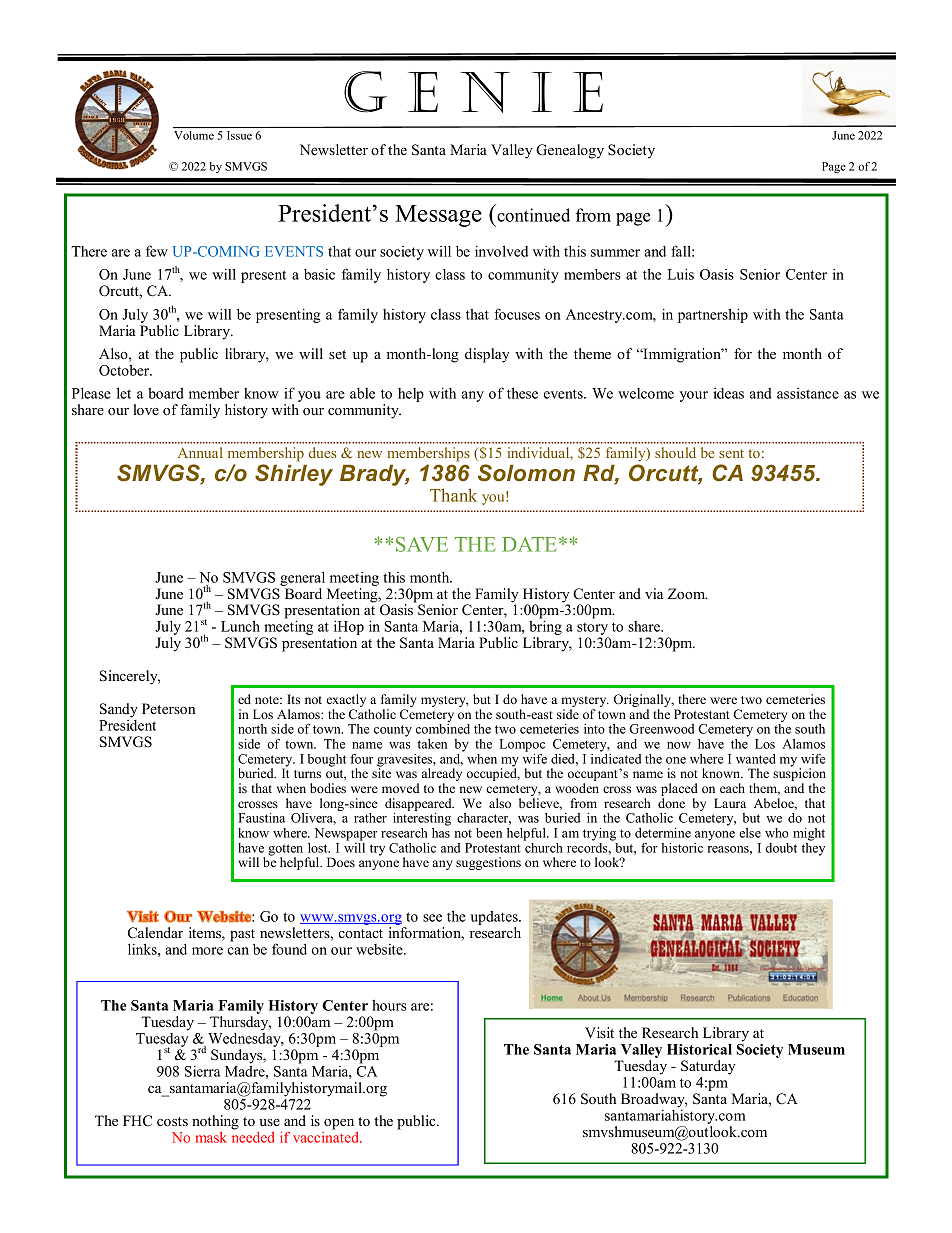 This screenshot has width=952, height=1233. I want to click on Volume, so click(194, 135).
